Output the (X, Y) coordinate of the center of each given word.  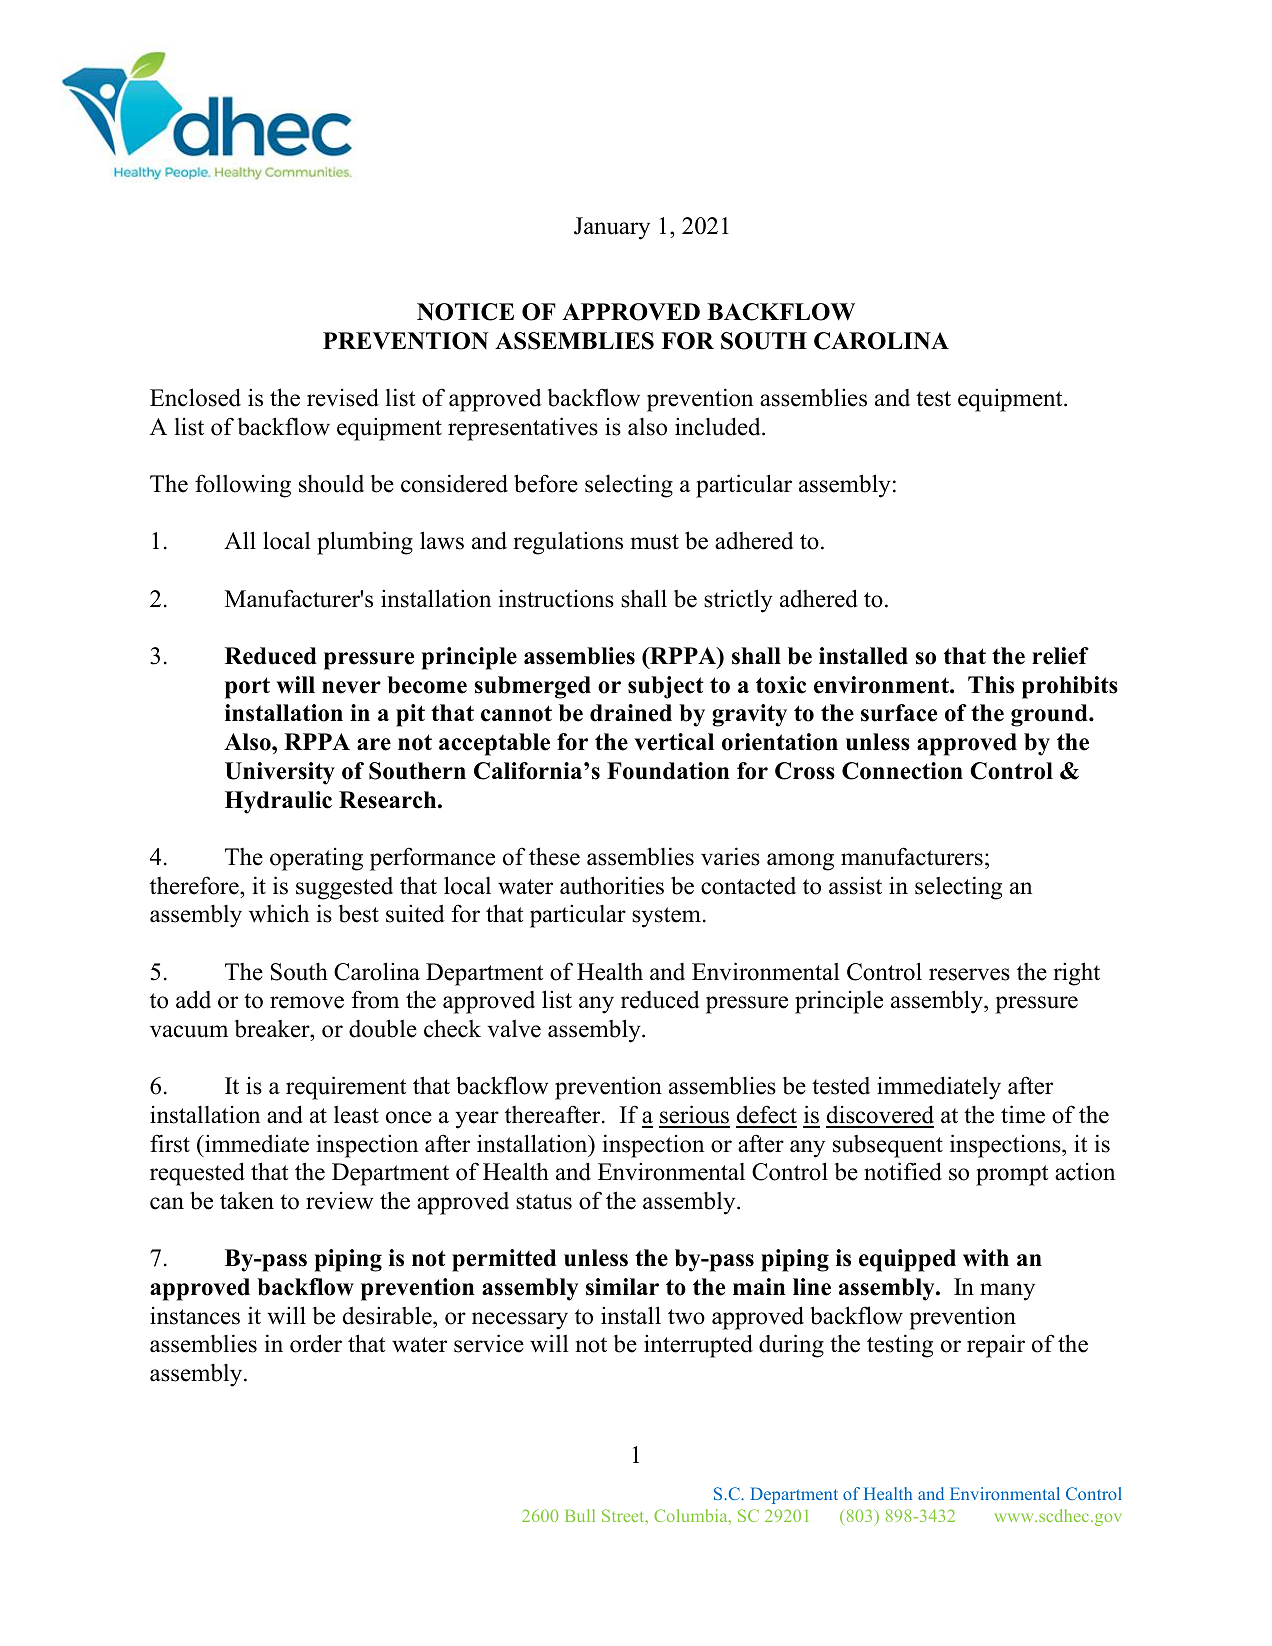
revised (343, 397)
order (316, 1343)
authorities (612, 885)
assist (855, 885)
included (719, 426)
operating (316, 859)
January (612, 228)
